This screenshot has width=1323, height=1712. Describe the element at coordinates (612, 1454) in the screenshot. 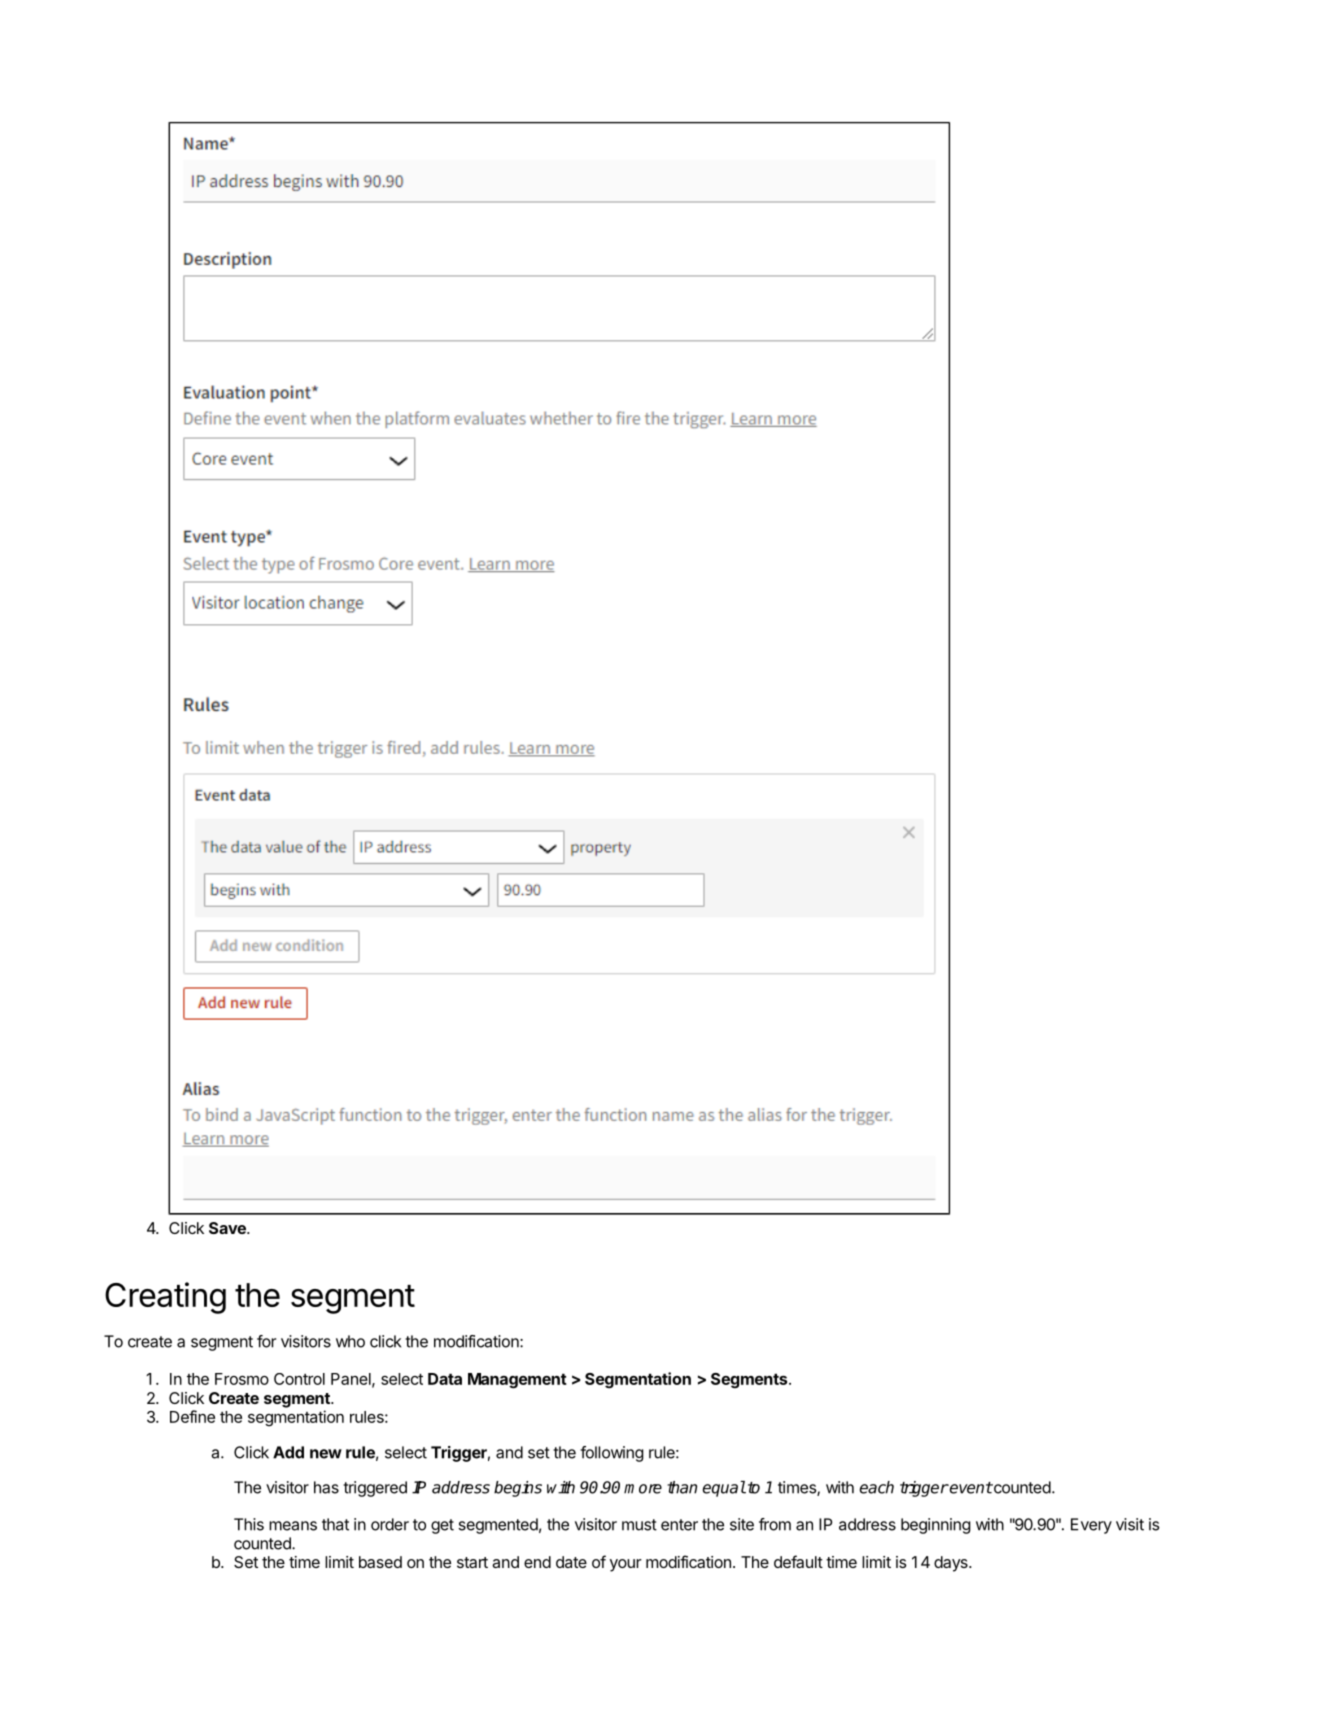

I see `following` at that location.
